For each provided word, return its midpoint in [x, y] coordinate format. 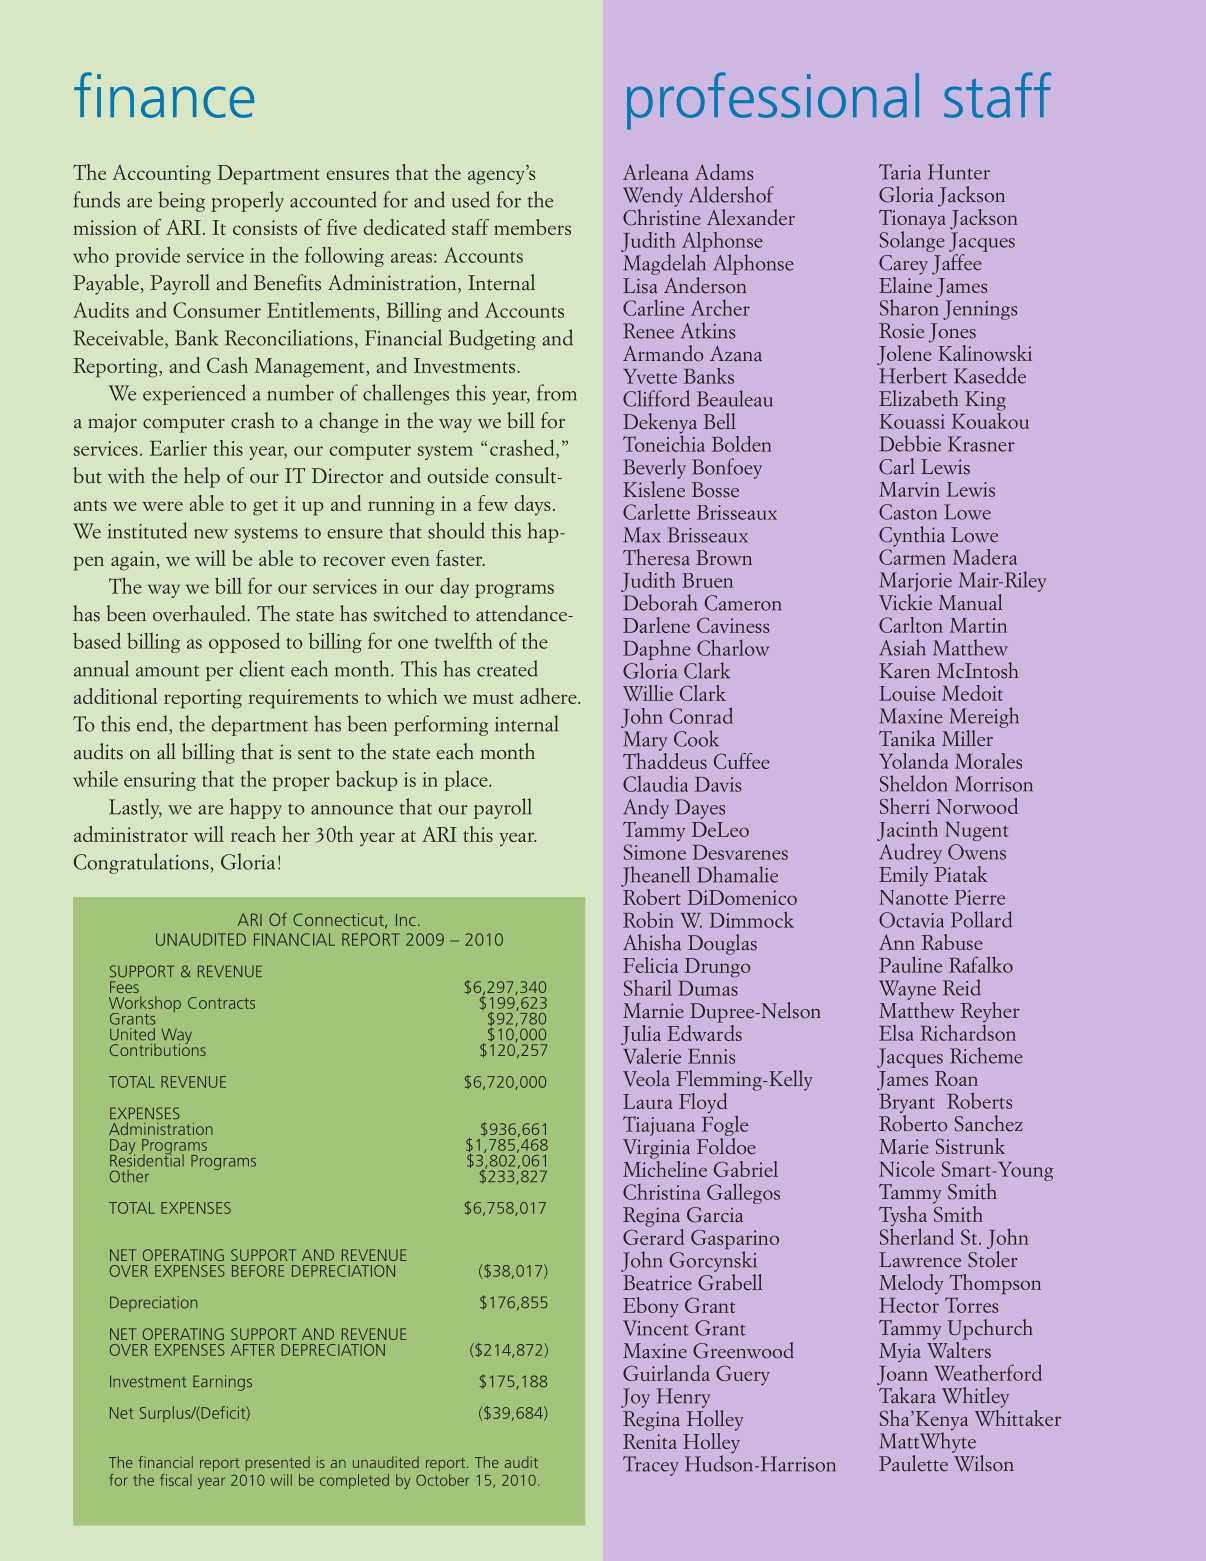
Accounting [161, 175]
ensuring [160, 781]
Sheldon [913, 783]
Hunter [959, 172]
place [467, 780]
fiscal [176, 1480]
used [471, 199]
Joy [635, 1398]
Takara [907, 1395]
